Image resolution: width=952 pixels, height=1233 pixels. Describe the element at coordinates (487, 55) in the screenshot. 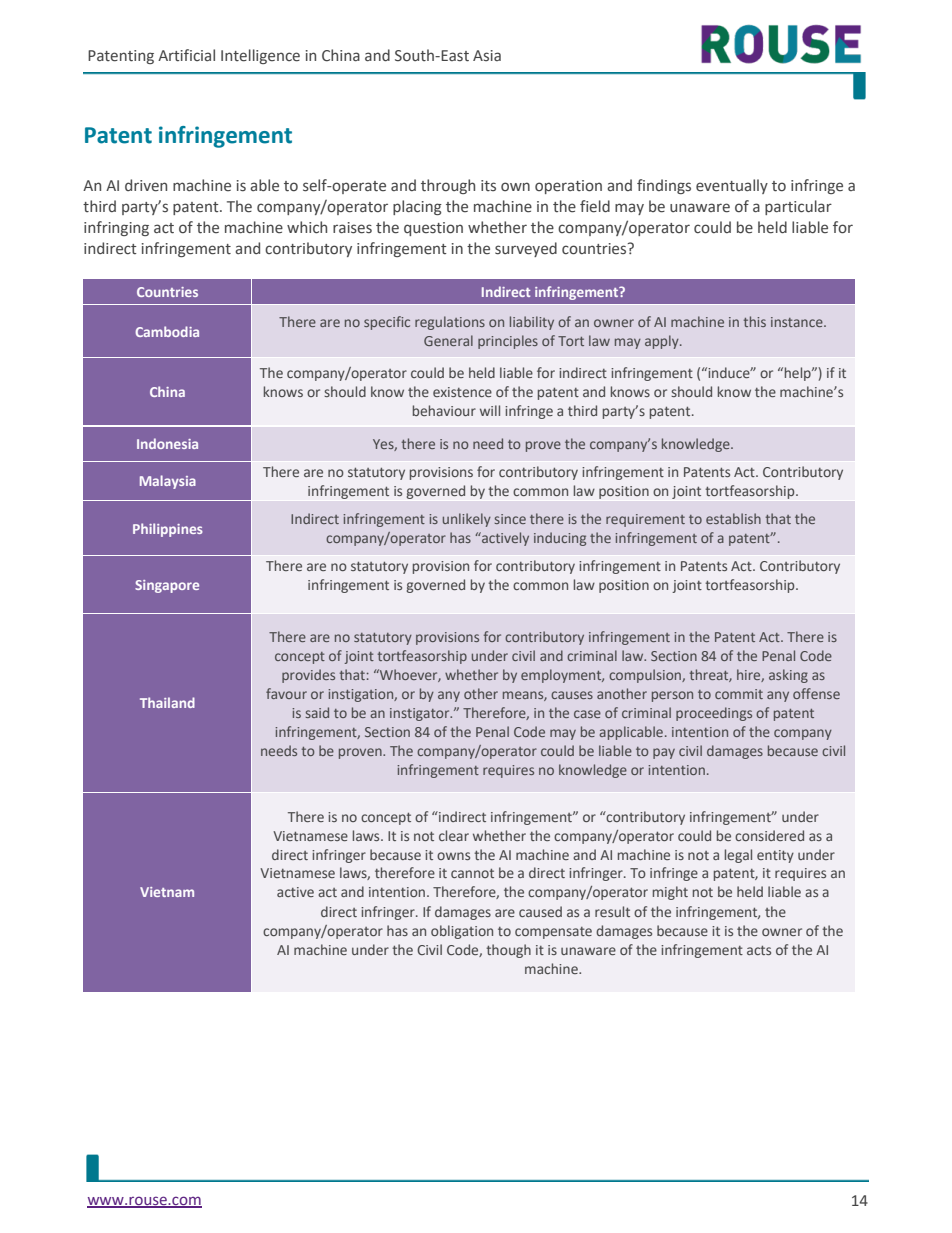

I see `Asia` at that location.
